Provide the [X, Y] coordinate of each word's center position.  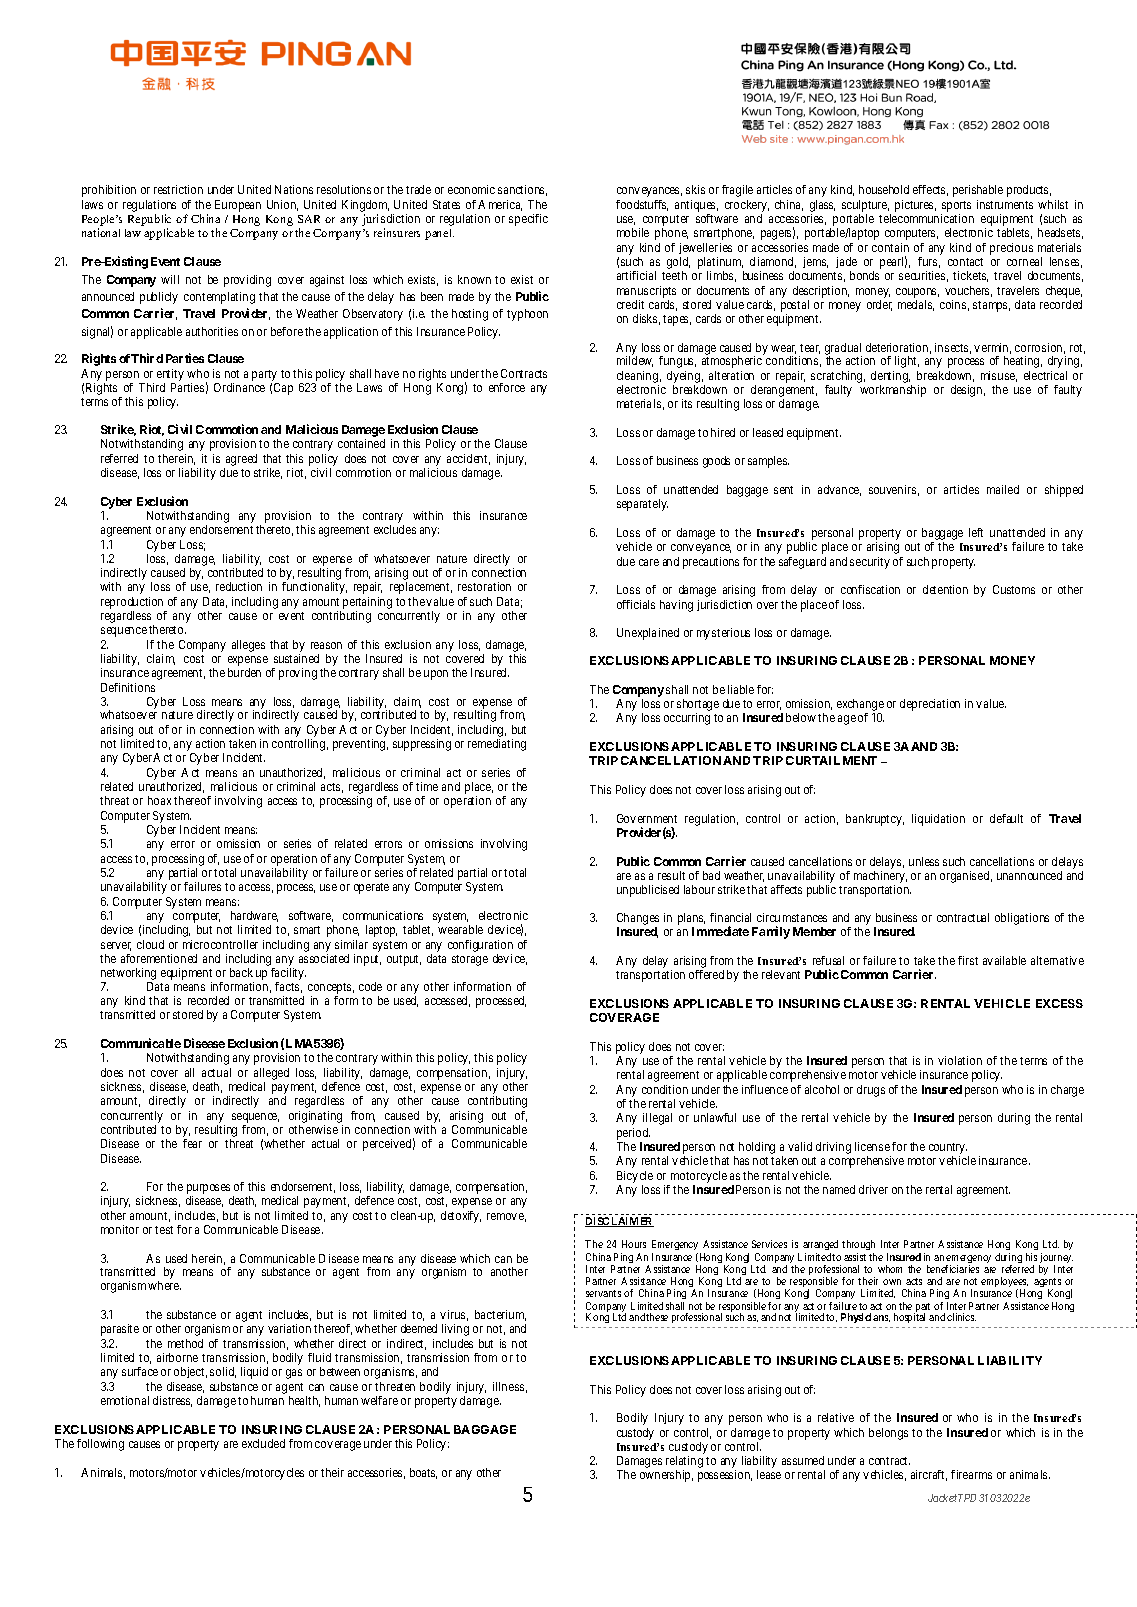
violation [960, 1060]
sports [956, 206]
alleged [271, 1074]
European [238, 206]
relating [684, 1463]
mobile [633, 232]
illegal [657, 1119]
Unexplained [648, 634]
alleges [248, 646]
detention [945, 589]
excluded [263, 1443]
